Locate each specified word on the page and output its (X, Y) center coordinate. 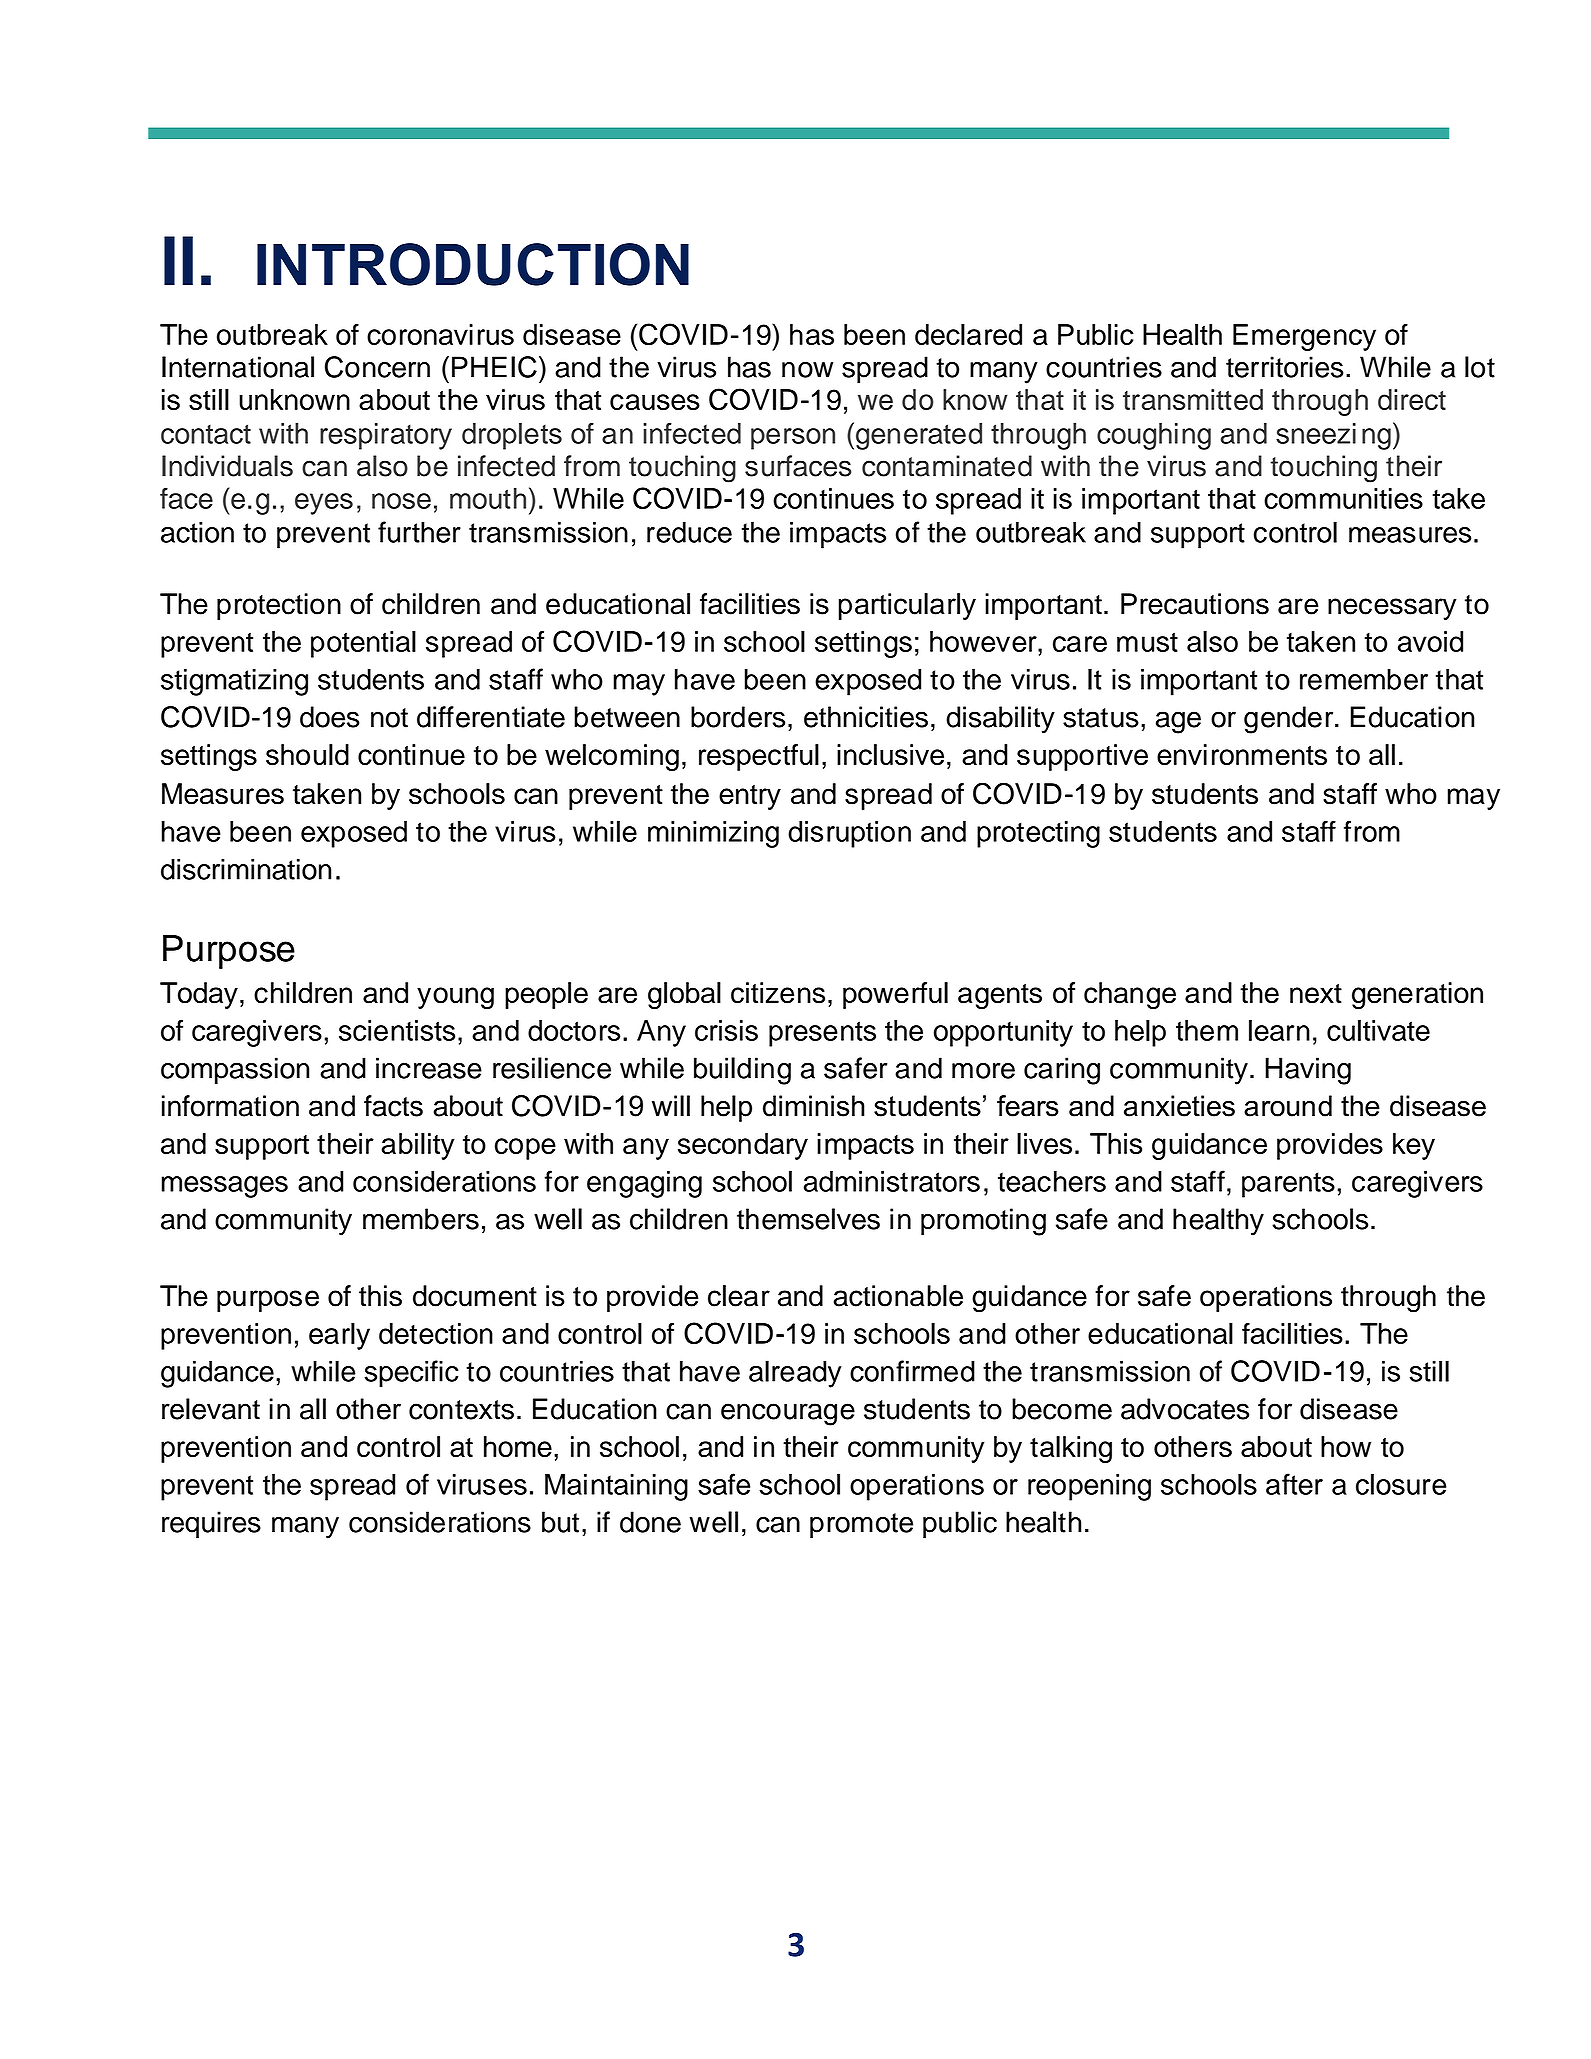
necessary (1392, 609)
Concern (377, 367)
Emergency (1304, 337)
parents (1288, 1185)
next (1316, 994)
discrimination (246, 869)
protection (279, 606)
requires (211, 1524)
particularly (907, 606)
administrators (892, 1181)
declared (968, 334)
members (421, 1219)
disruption (849, 834)
